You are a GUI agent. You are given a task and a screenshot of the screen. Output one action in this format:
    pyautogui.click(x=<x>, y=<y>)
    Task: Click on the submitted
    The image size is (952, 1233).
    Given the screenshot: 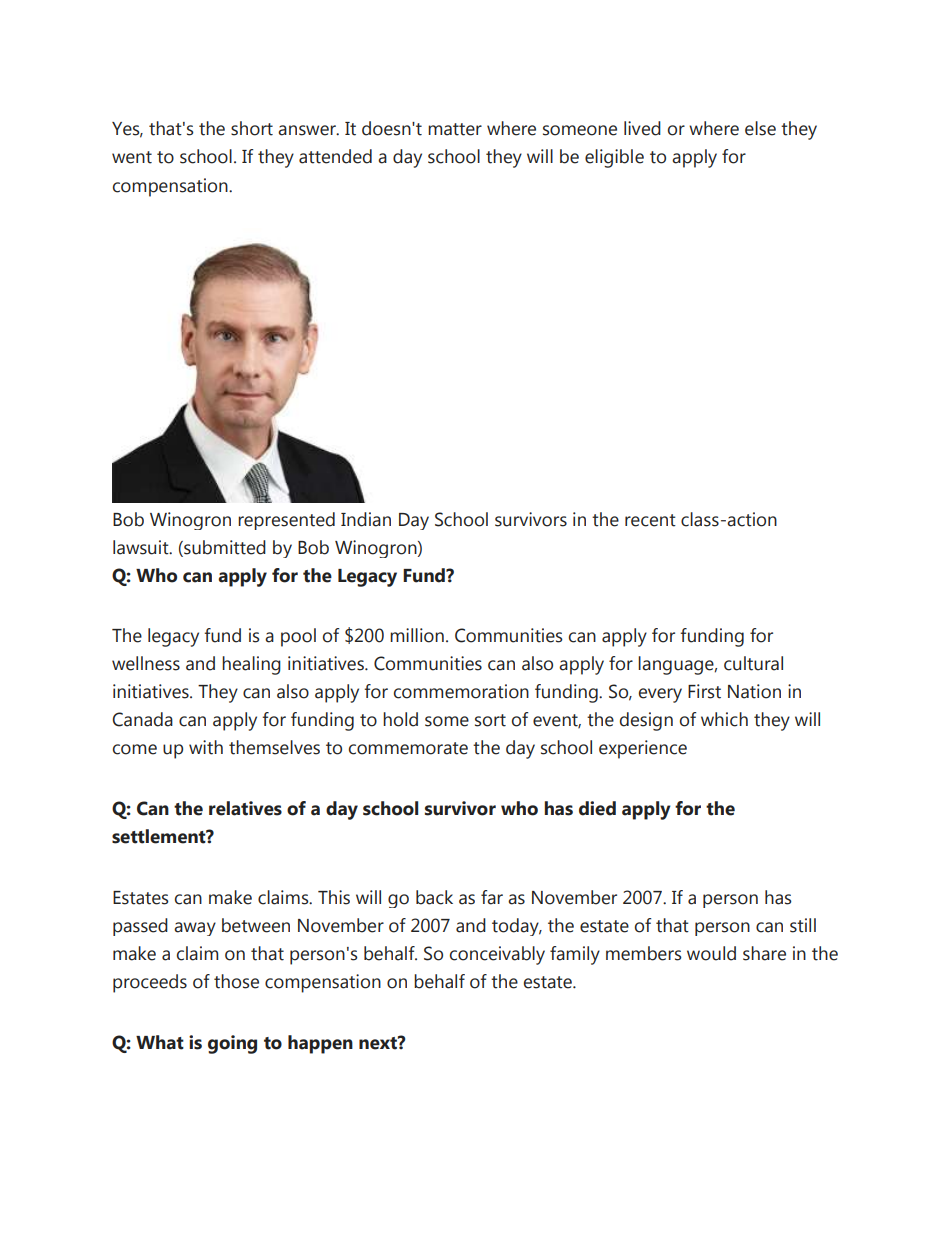 What is the action you would take?
    pyautogui.click(x=224, y=547)
